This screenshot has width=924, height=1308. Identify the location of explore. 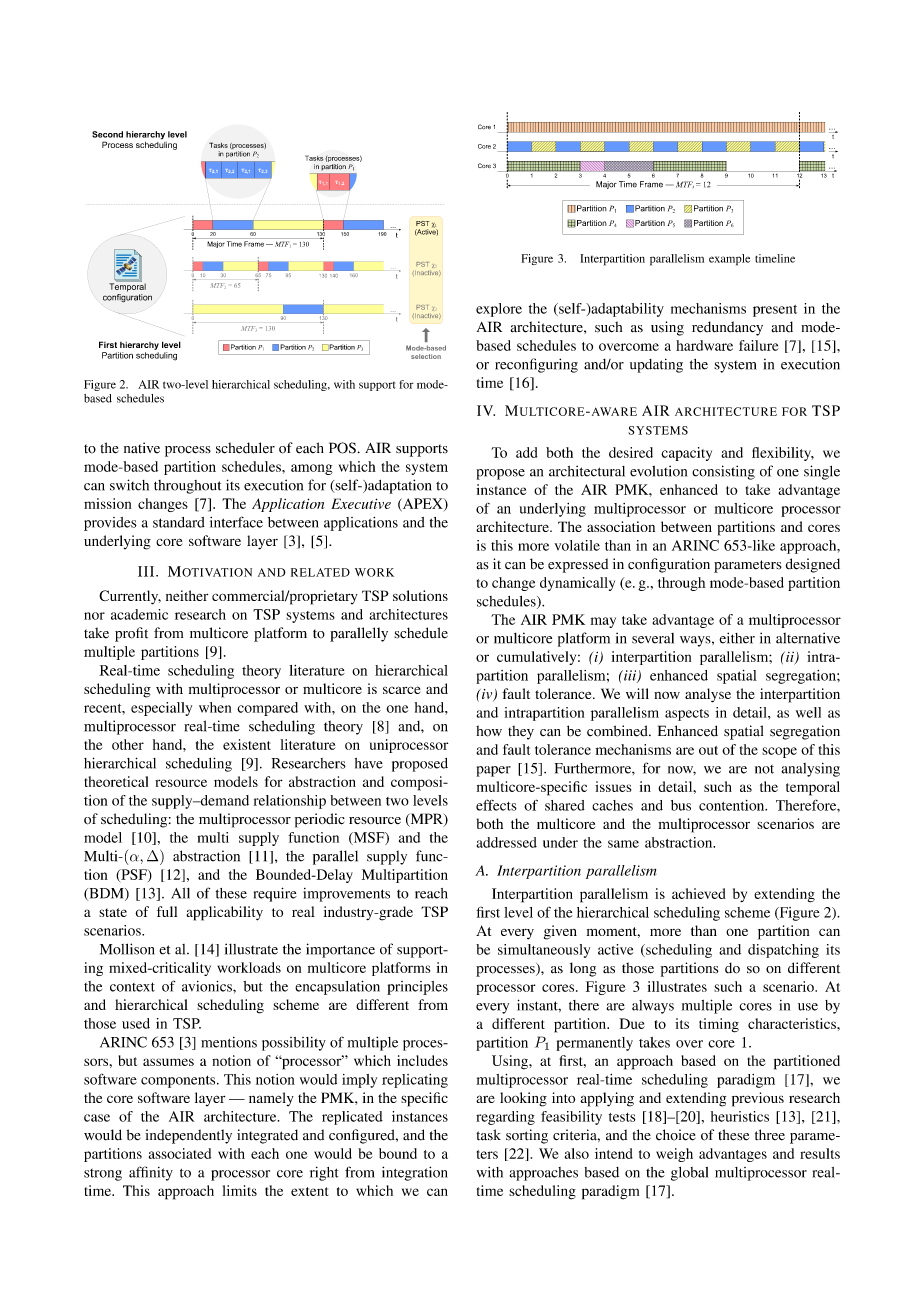
(499, 310).
